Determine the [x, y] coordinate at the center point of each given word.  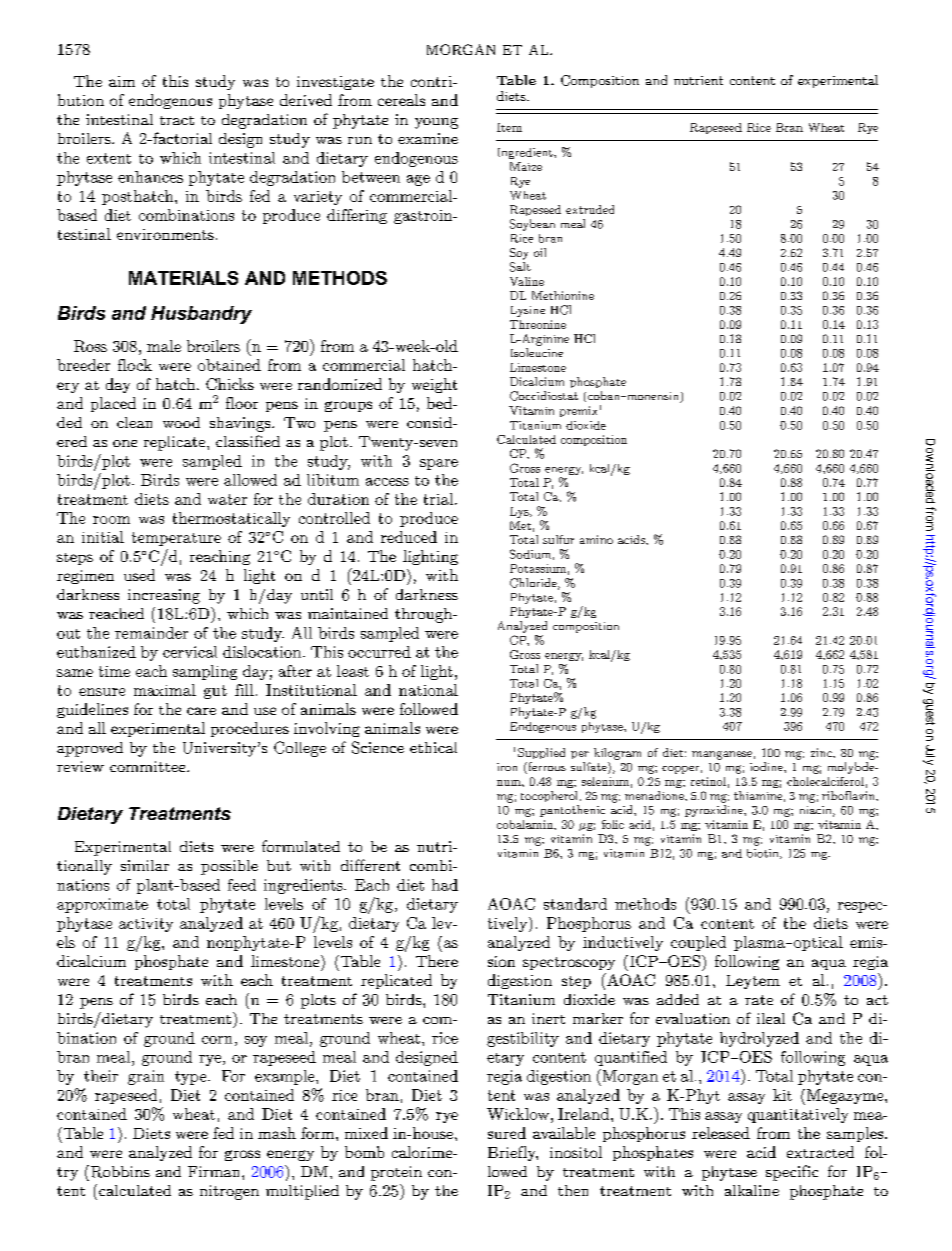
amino [596, 539]
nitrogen [229, 1192]
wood [181, 422]
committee [149, 766]
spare [439, 464]
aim [122, 81]
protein [396, 1173]
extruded [590, 209]
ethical [433, 747]
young [436, 123]
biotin [764, 854]
